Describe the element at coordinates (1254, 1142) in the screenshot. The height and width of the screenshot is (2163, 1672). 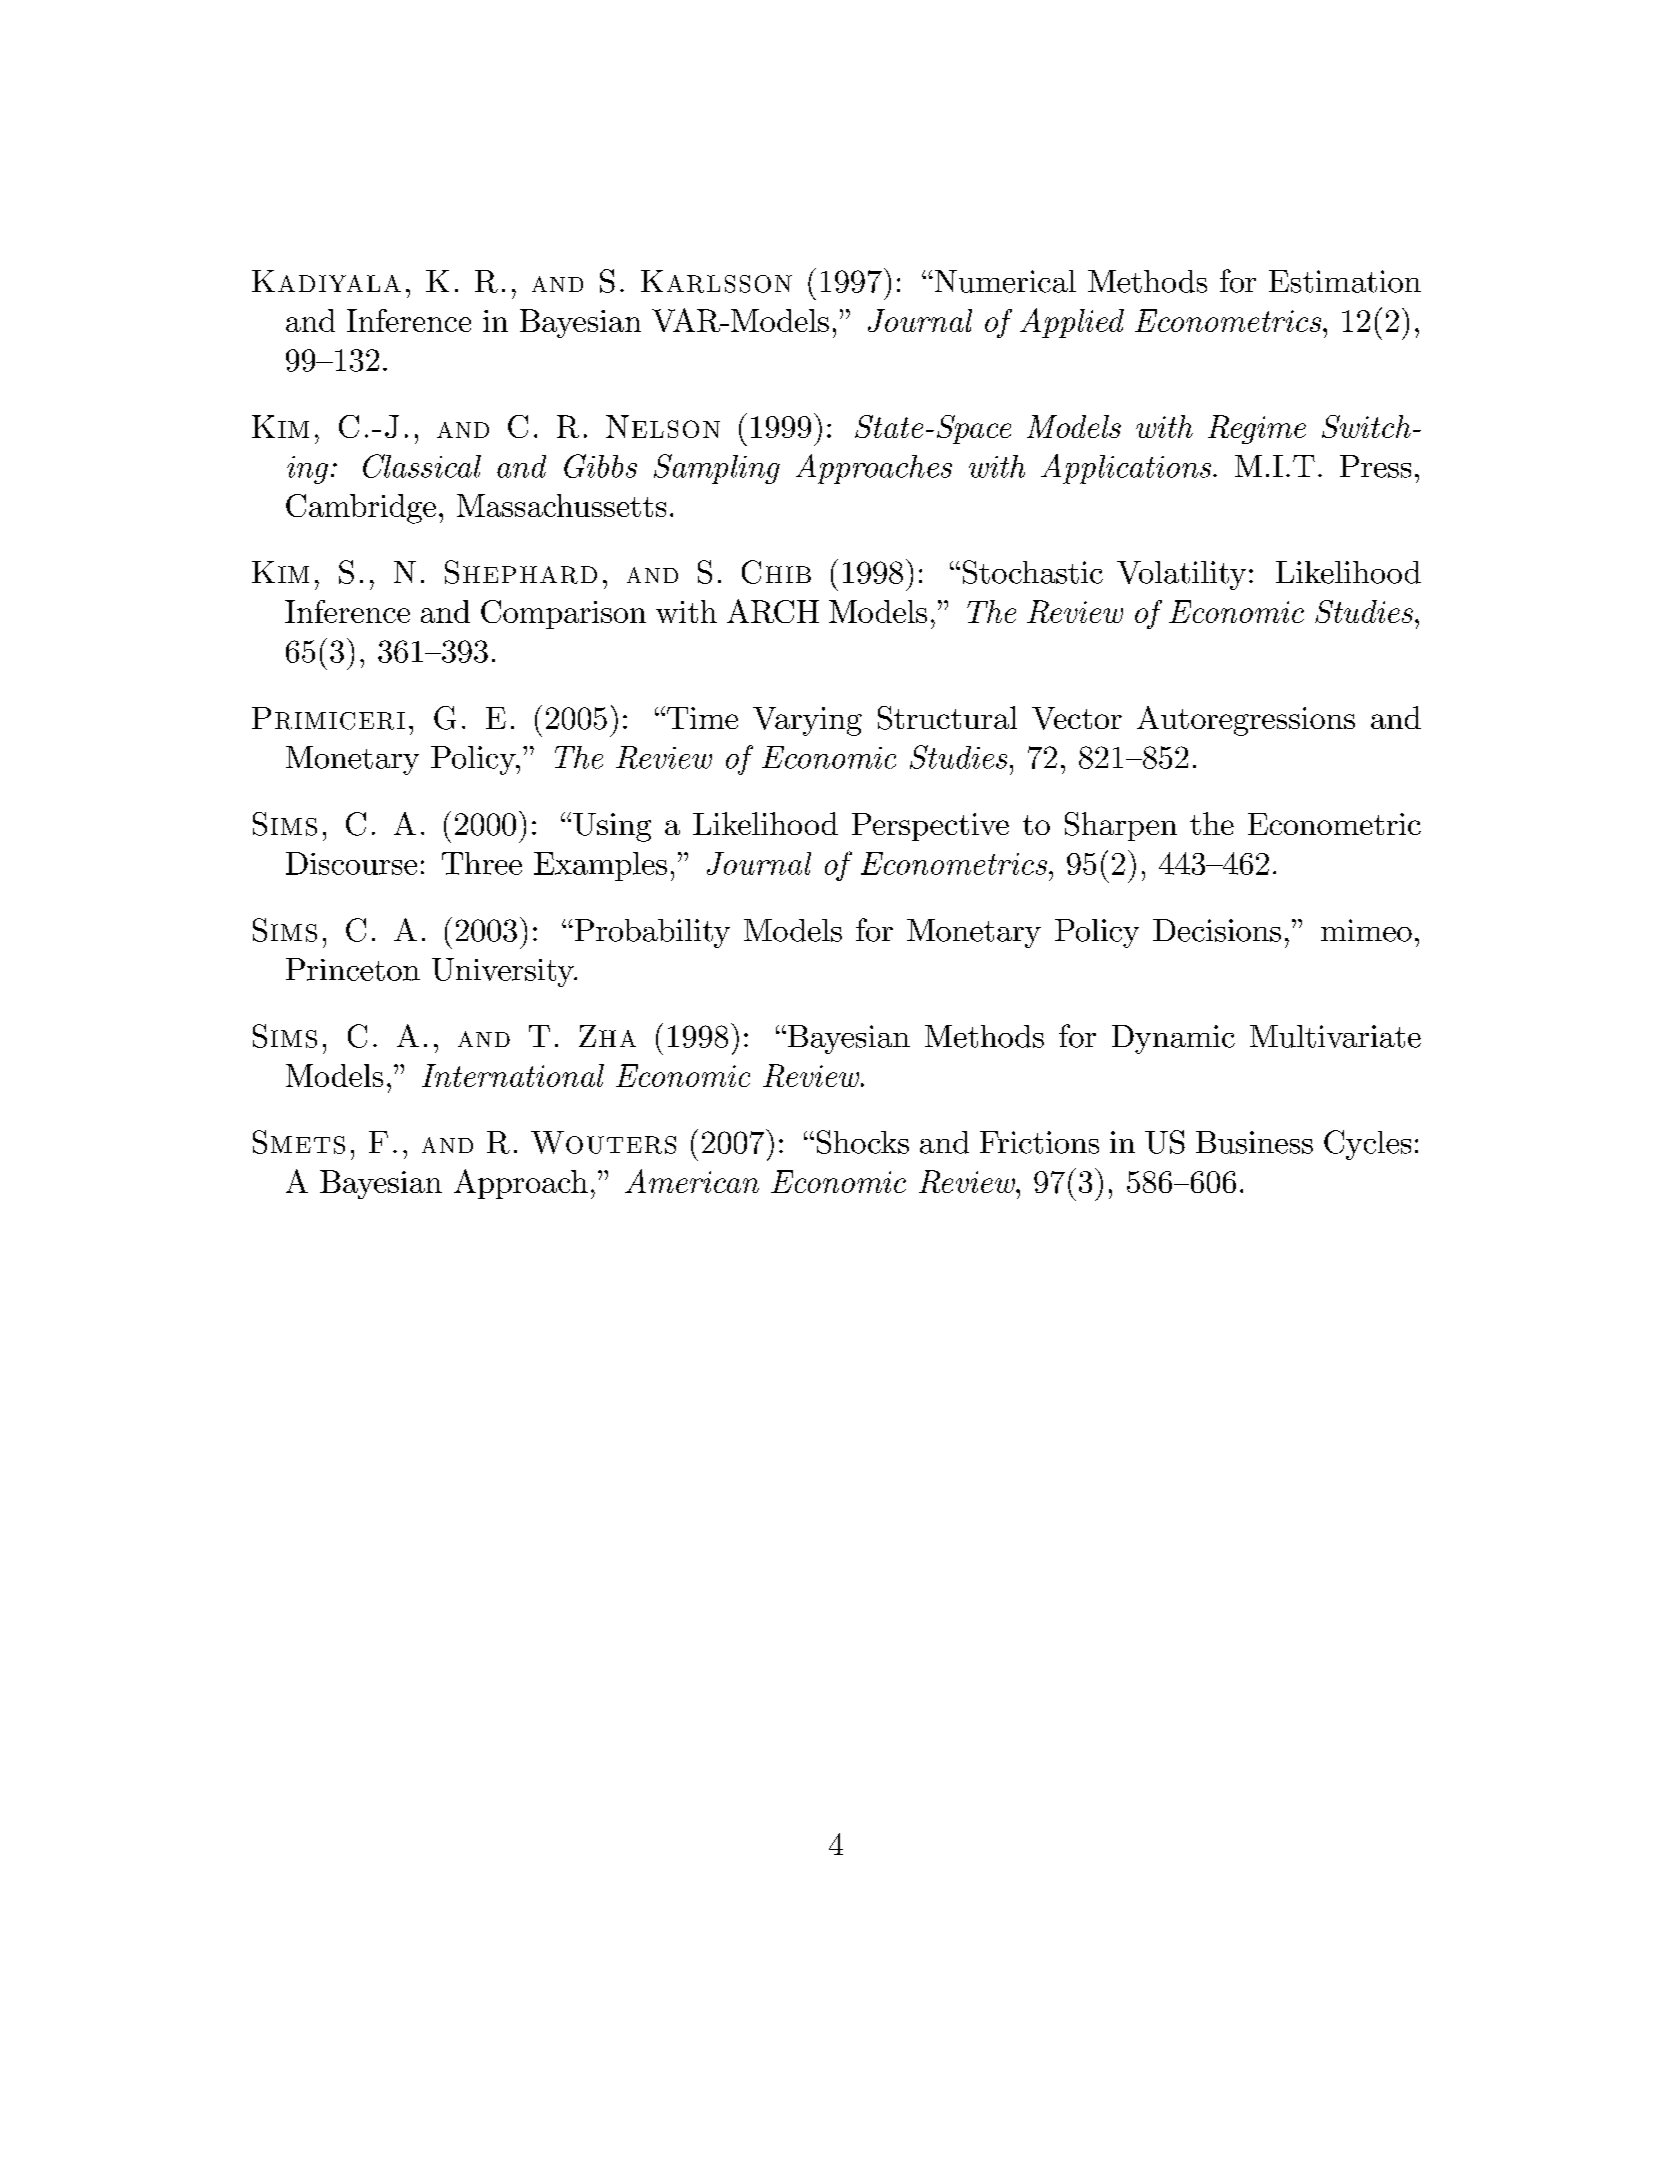
I see `Business` at that location.
